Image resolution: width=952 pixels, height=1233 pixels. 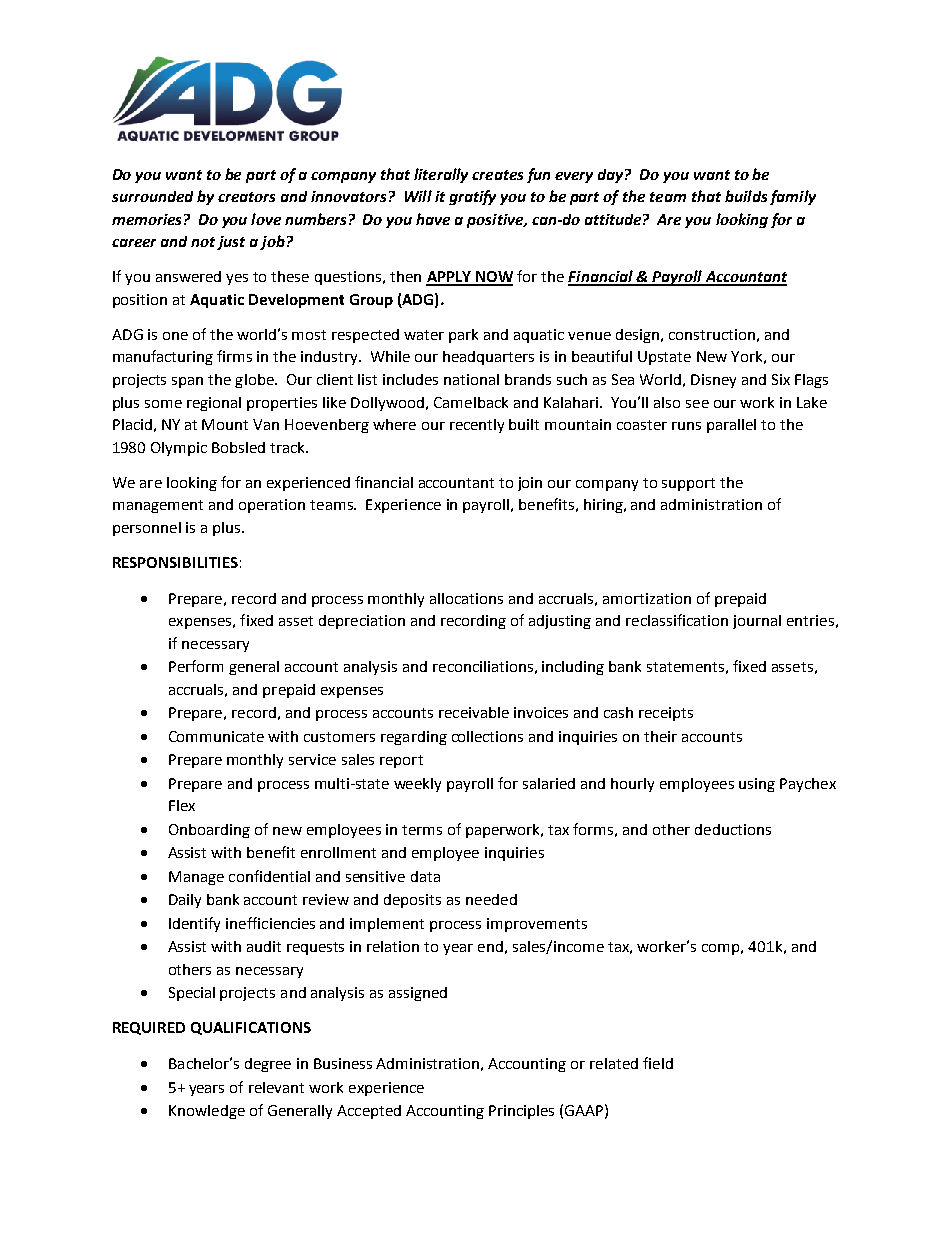 I want to click on Principles, so click(x=521, y=1112).
